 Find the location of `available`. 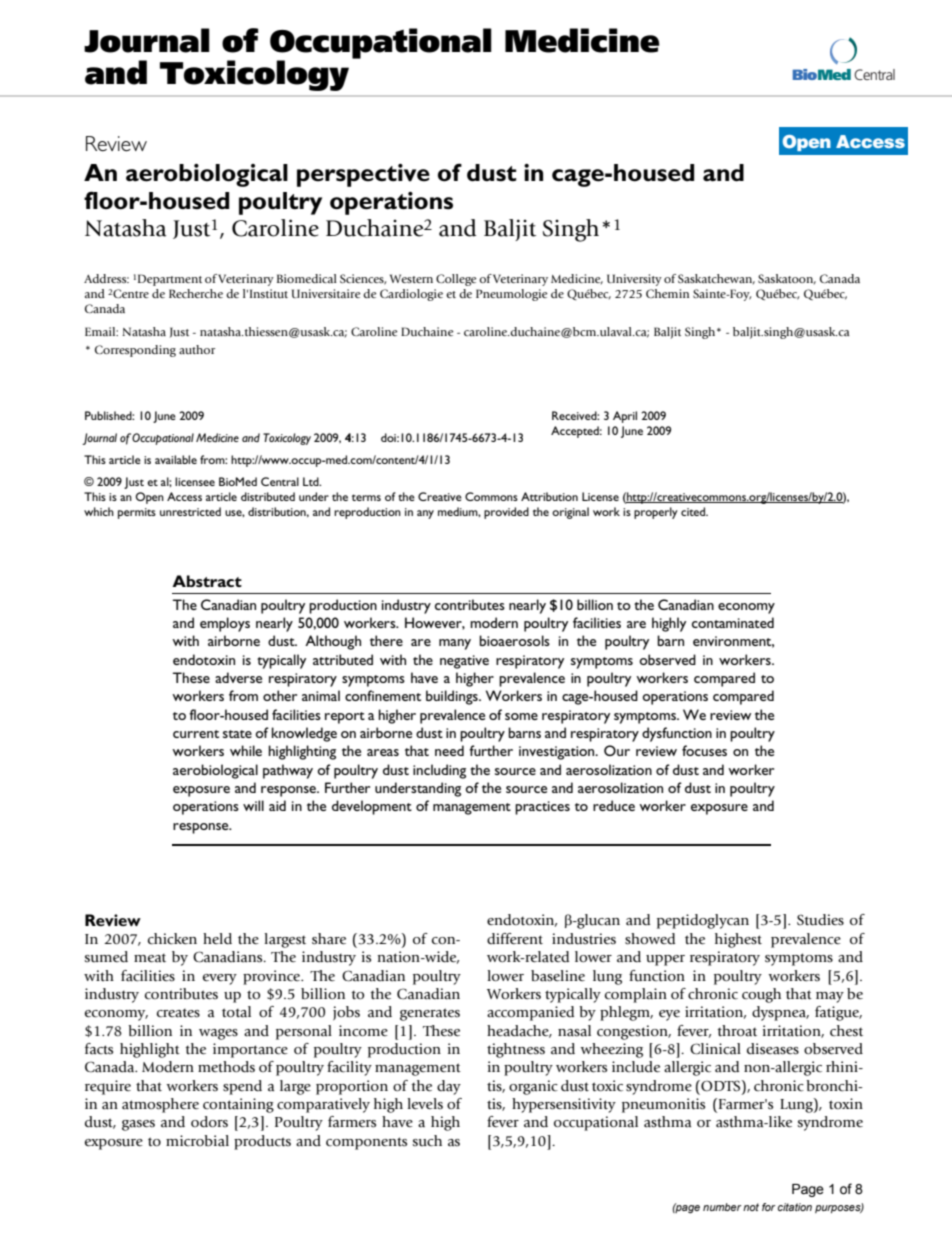

available is located at coordinates (176, 459).
